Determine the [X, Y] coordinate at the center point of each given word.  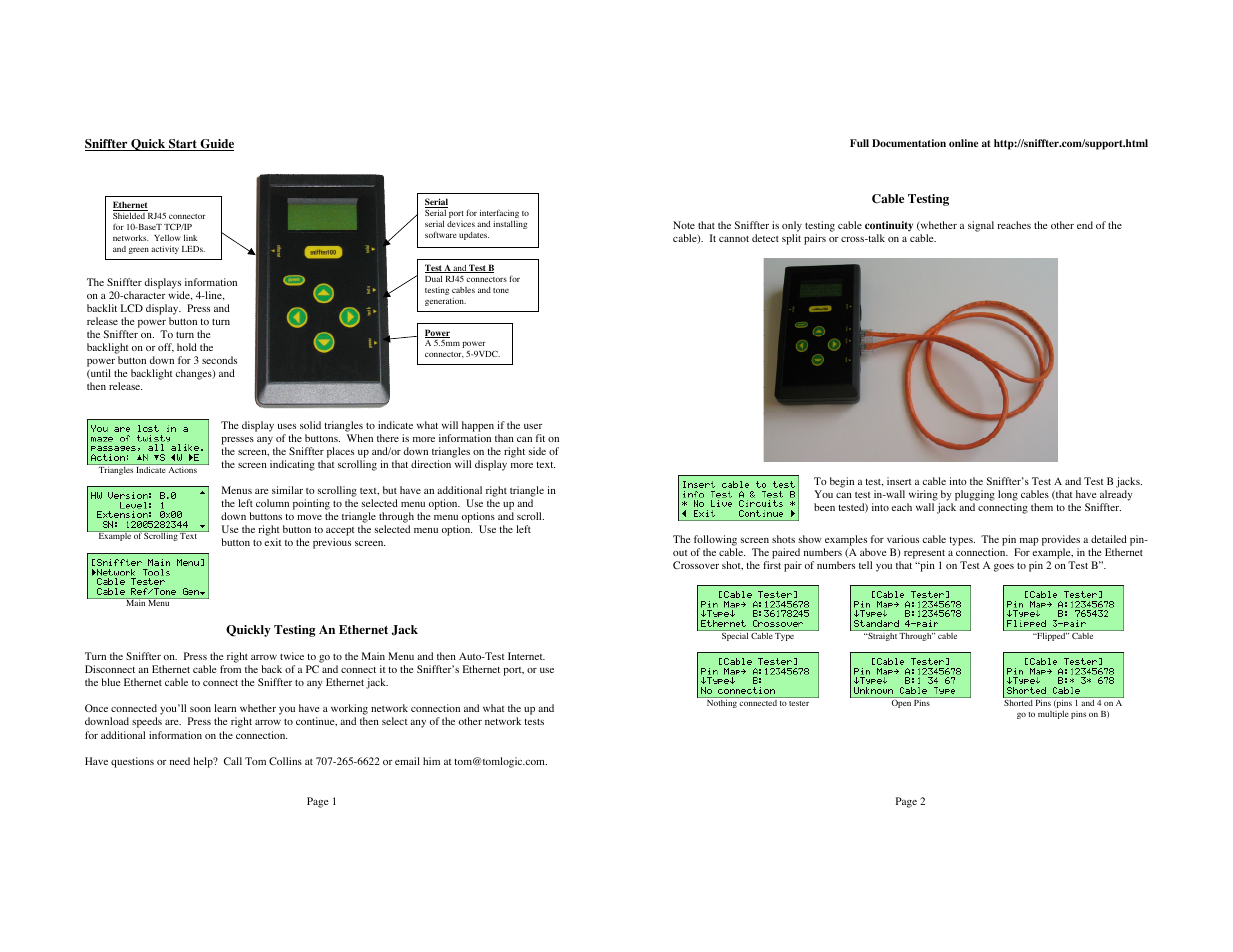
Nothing [722, 704]
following [715, 540]
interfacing [499, 215]
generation [445, 302]
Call [233, 761]
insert [899, 481]
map [1029, 541]
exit [273, 542]
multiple [1053, 715]
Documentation [909, 143]
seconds [219, 360]
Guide [216, 145]
